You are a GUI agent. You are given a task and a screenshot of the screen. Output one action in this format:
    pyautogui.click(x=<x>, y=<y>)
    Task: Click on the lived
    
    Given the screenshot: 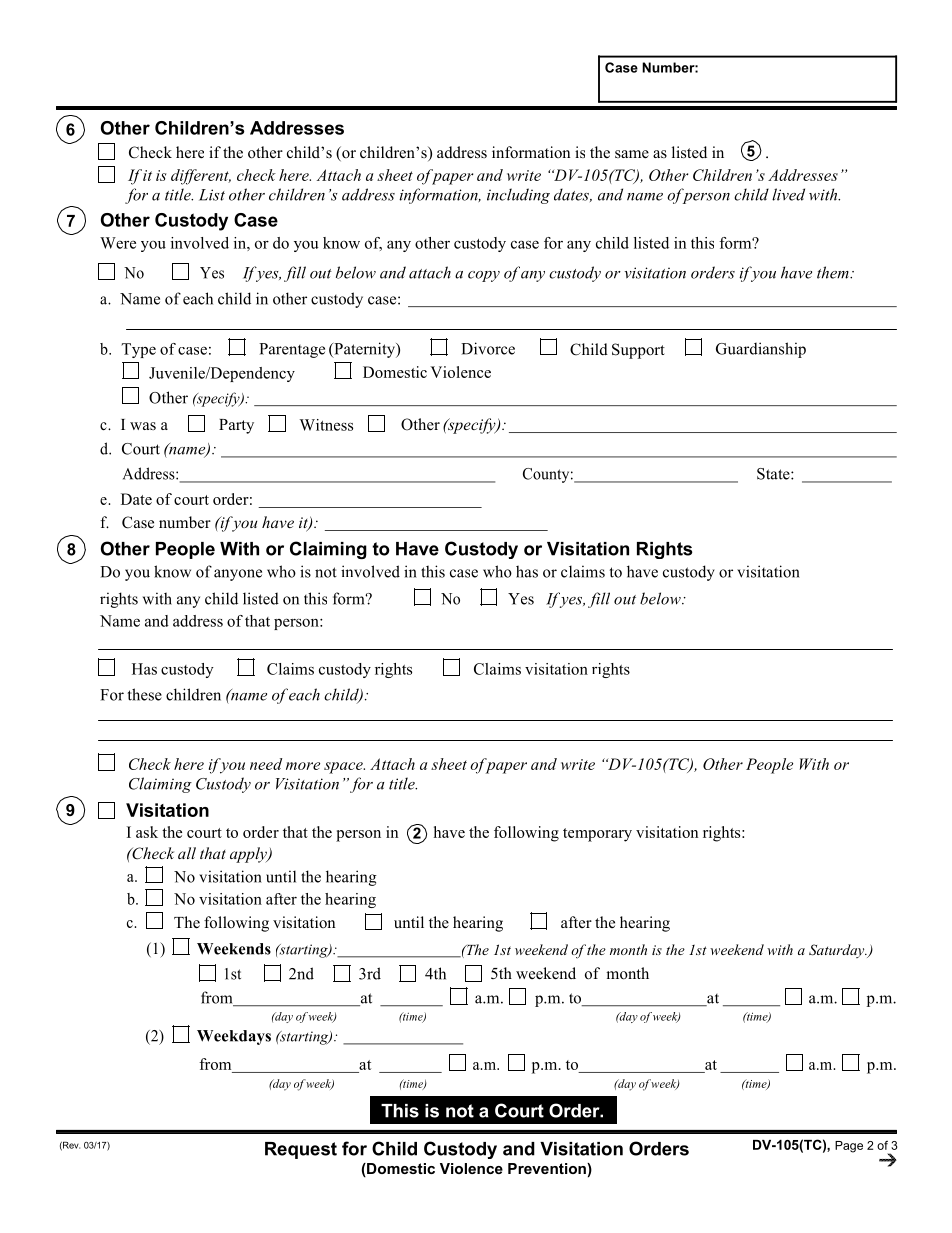 What is the action you would take?
    pyautogui.click(x=788, y=194)
